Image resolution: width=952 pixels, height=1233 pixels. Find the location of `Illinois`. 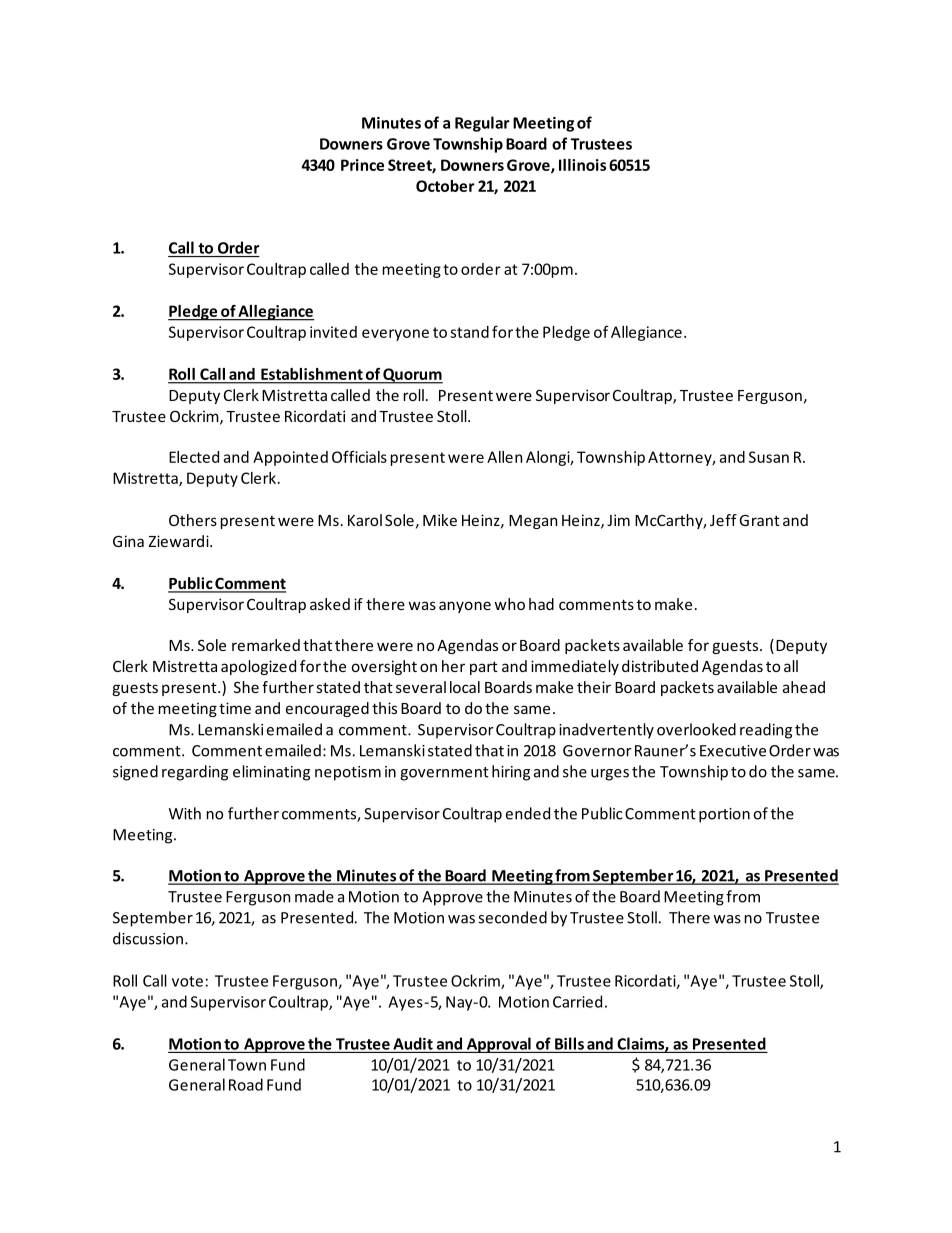

Illinois is located at coordinates (582, 165).
